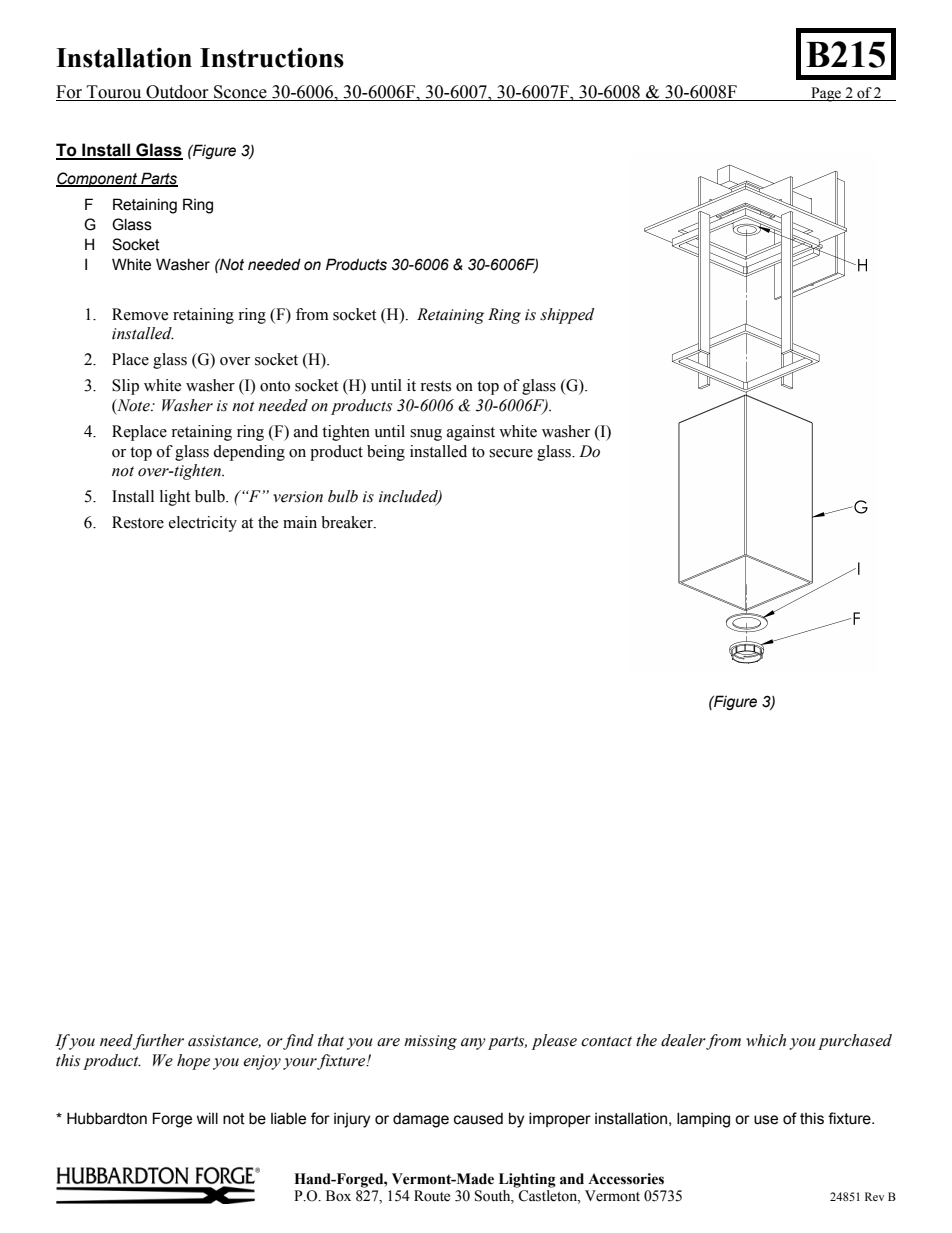 This screenshot has height=1233, width=952. I want to click on secure, so click(511, 453).
